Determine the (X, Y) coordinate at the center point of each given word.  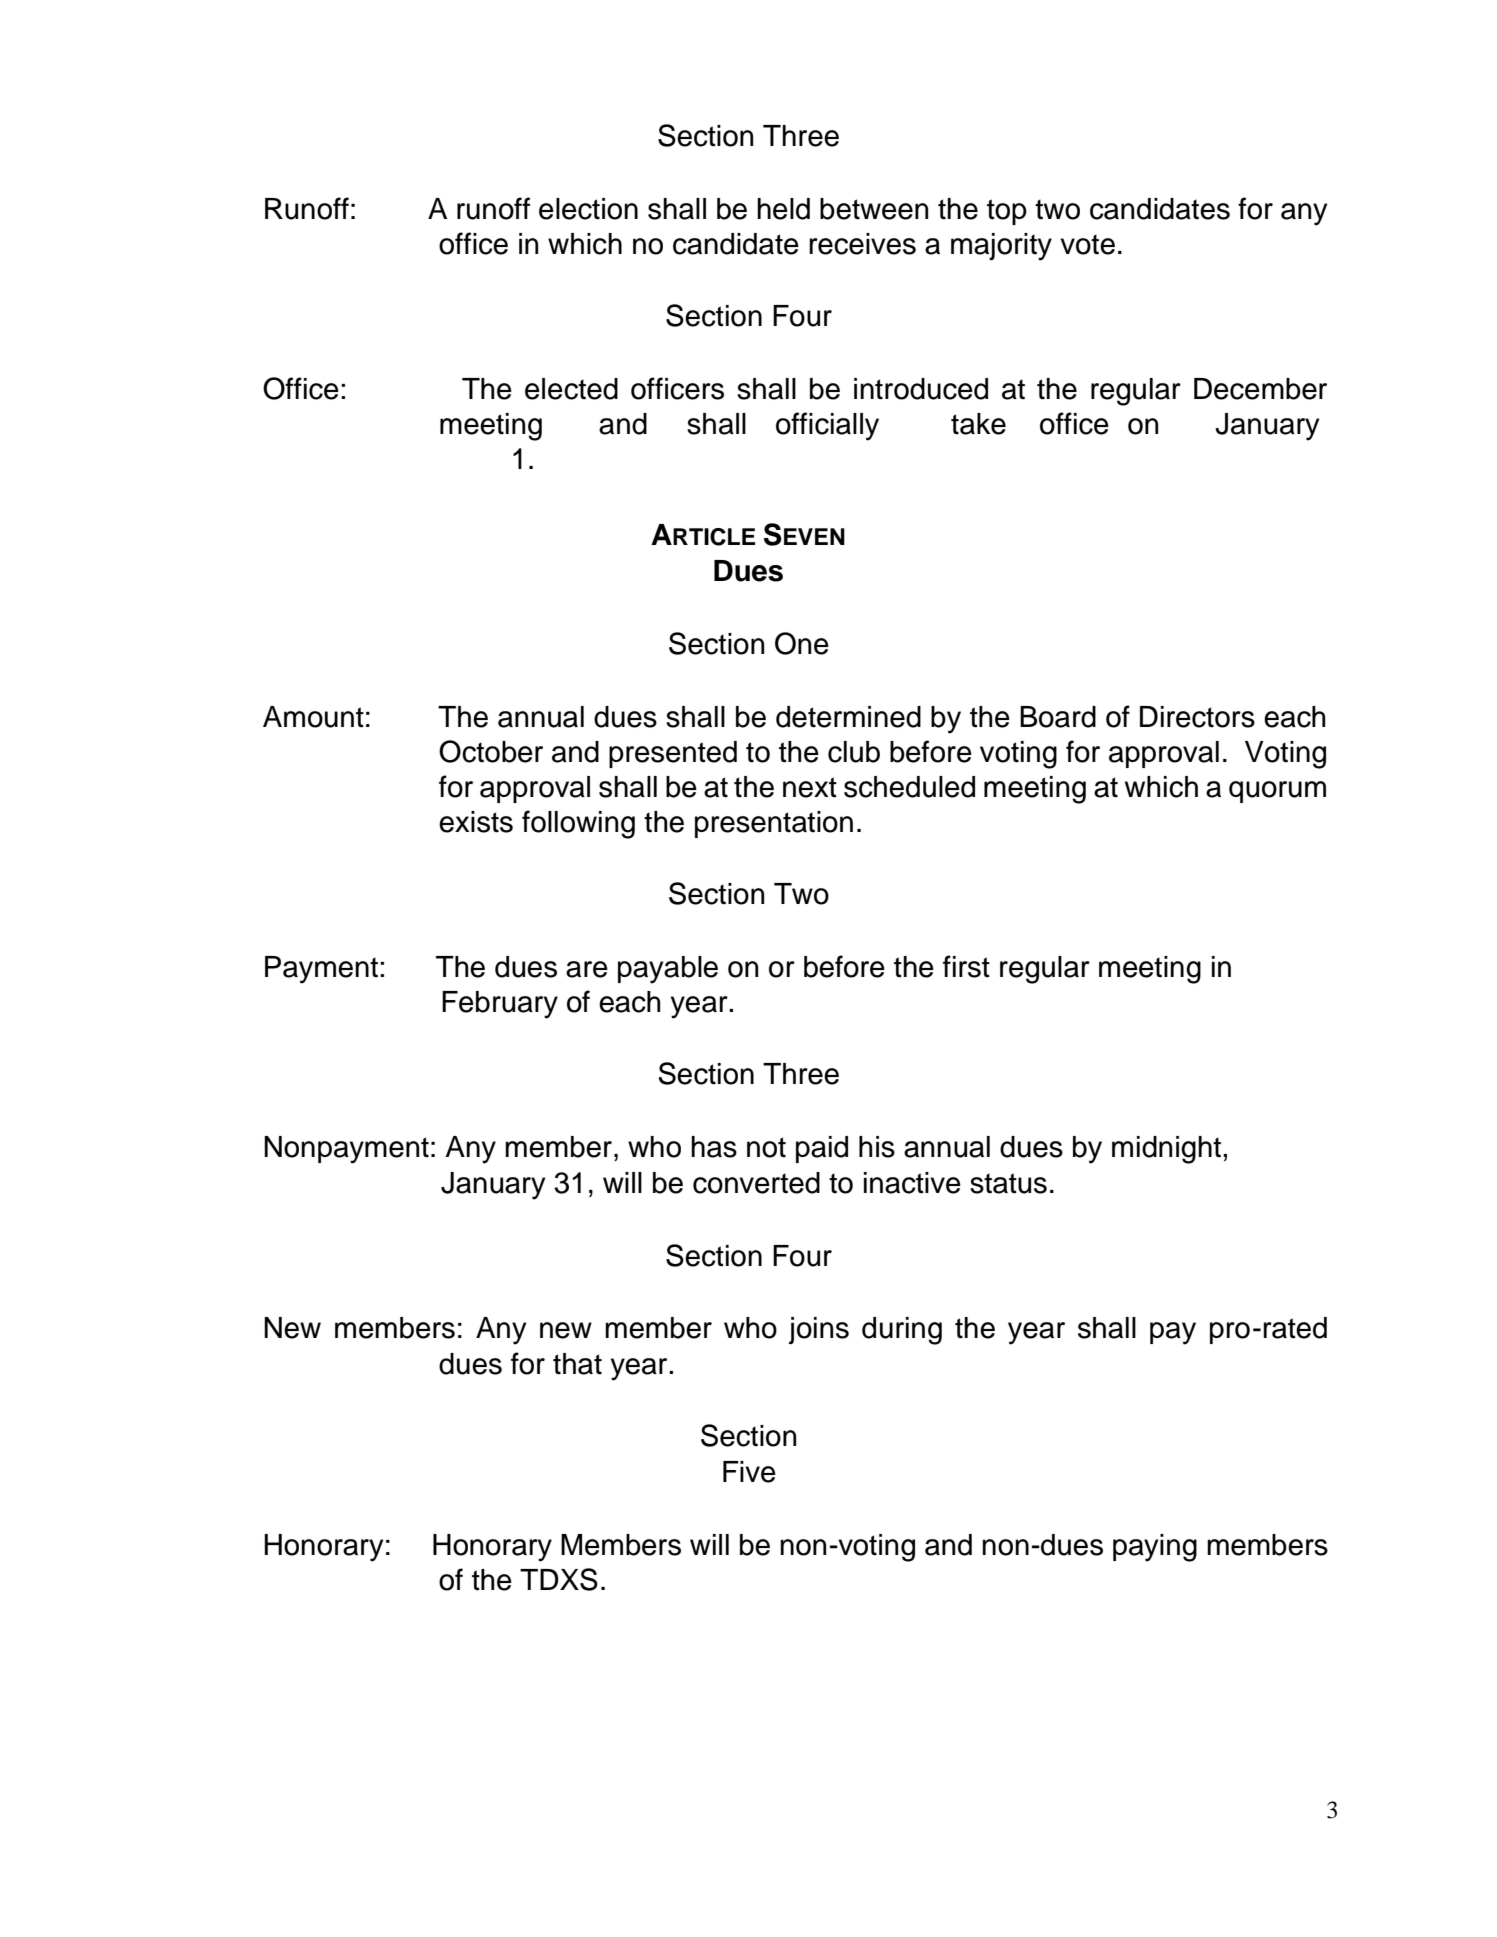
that (577, 1364)
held (783, 209)
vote (1087, 244)
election (588, 209)
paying (1155, 1548)
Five (749, 1472)
